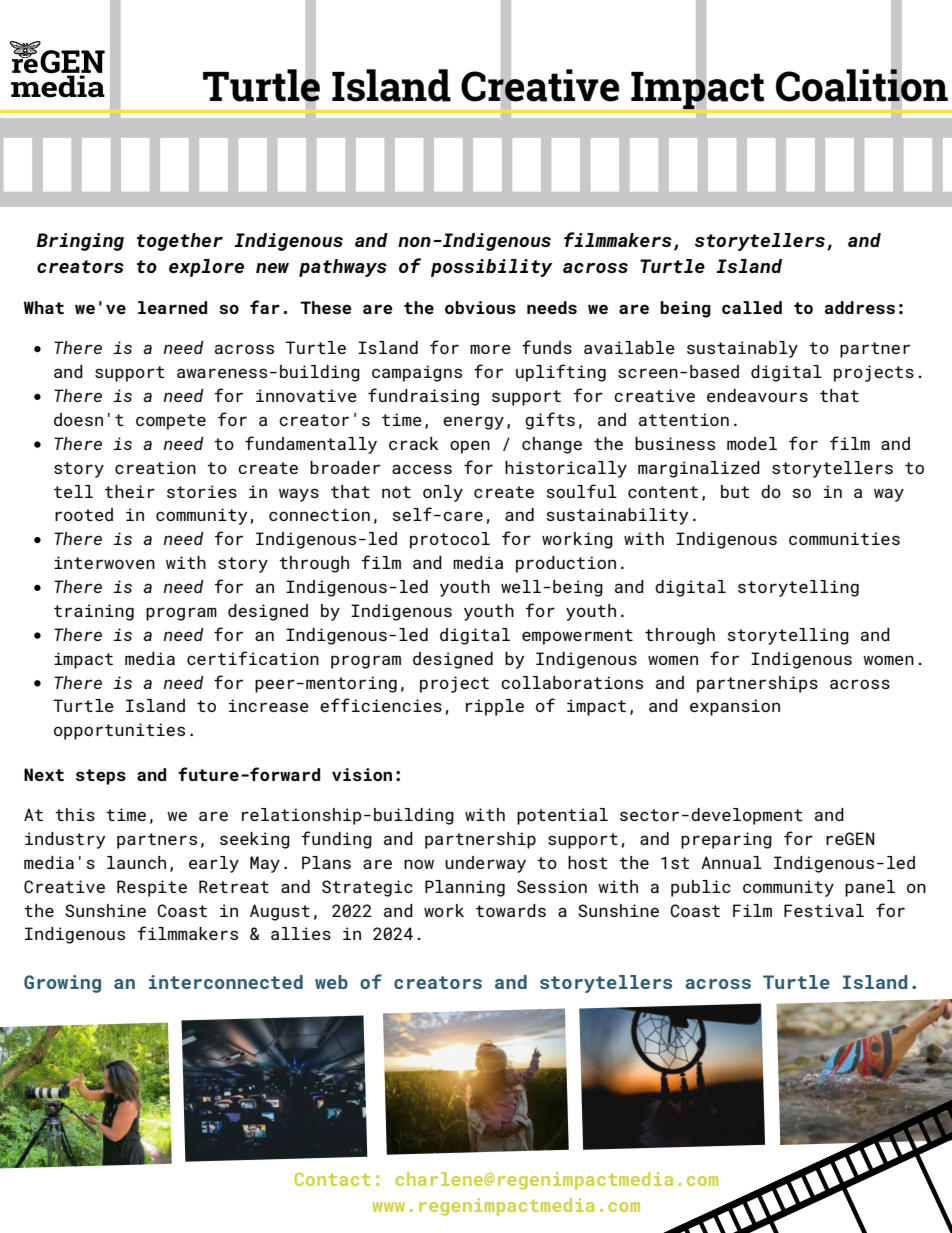 The height and width of the screenshot is (1233, 952). I want to click on ripple, so click(495, 707).
